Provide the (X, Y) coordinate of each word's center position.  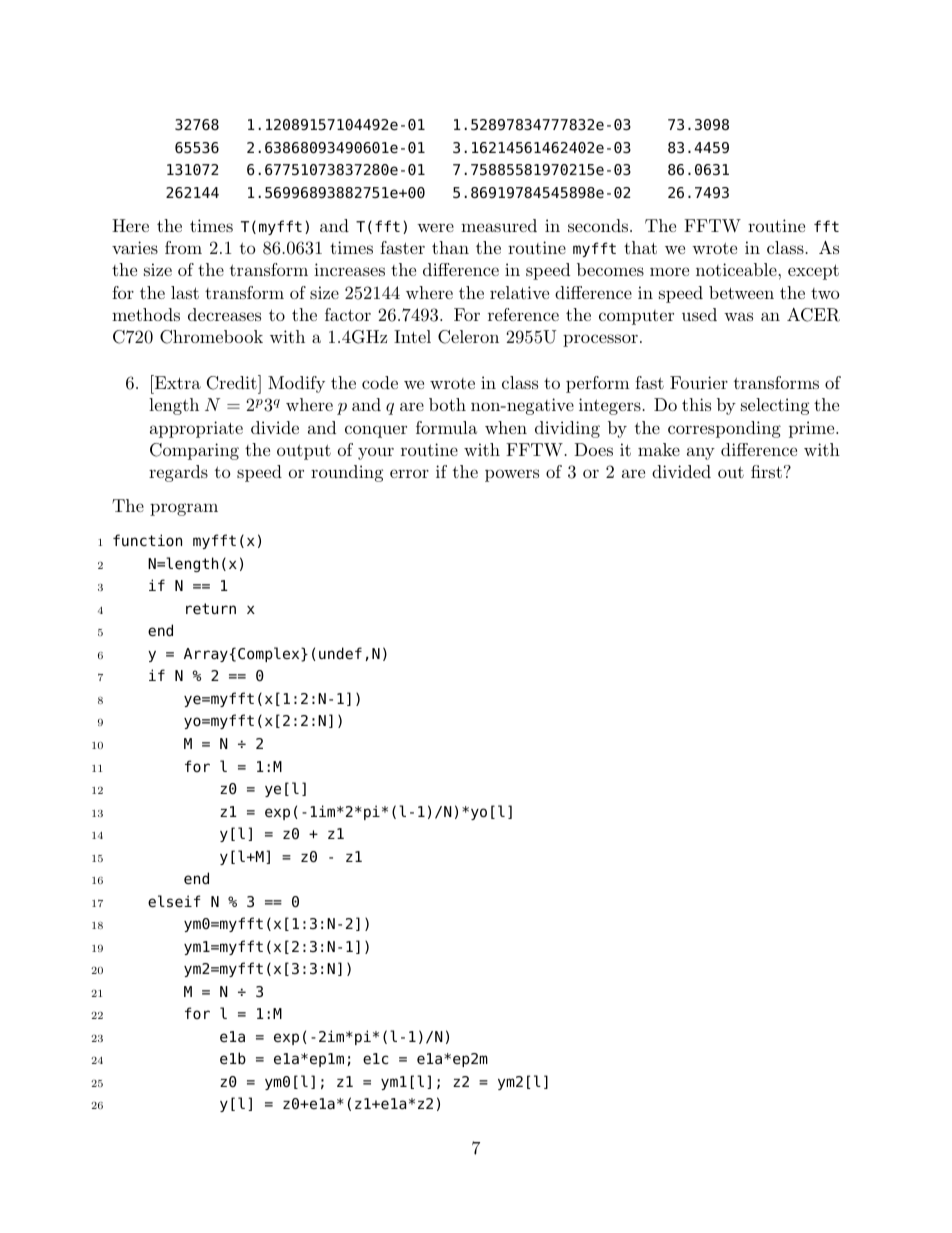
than (450, 247)
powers (512, 475)
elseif (174, 901)
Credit (233, 382)
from (183, 247)
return (211, 609)
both (447, 404)
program (184, 509)
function (147, 540)
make (659, 449)
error (409, 473)
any (701, 453)
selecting (775, 406)
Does (593, 449)
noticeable (736, 269)
